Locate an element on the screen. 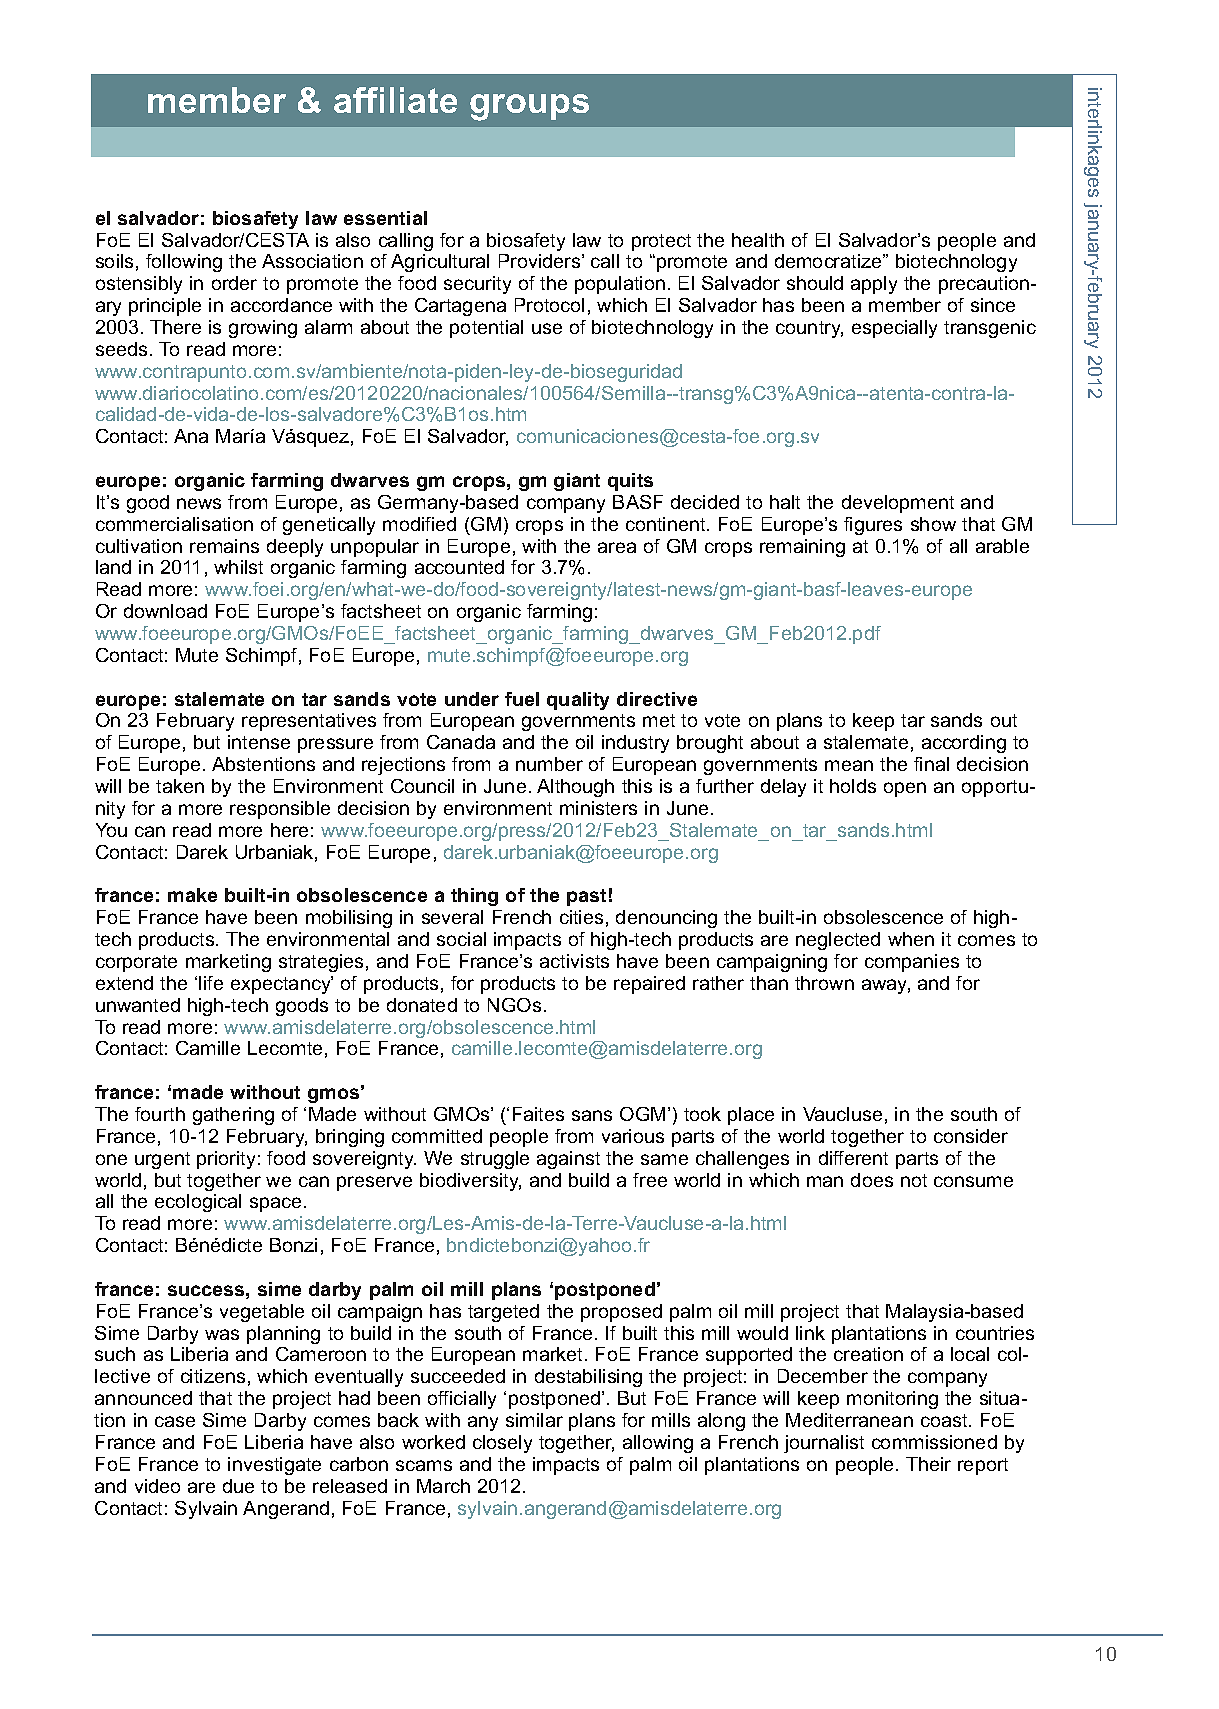 The width and height of the screenshot is (1219, 1709). groups is located at coordinates (529, 107).
